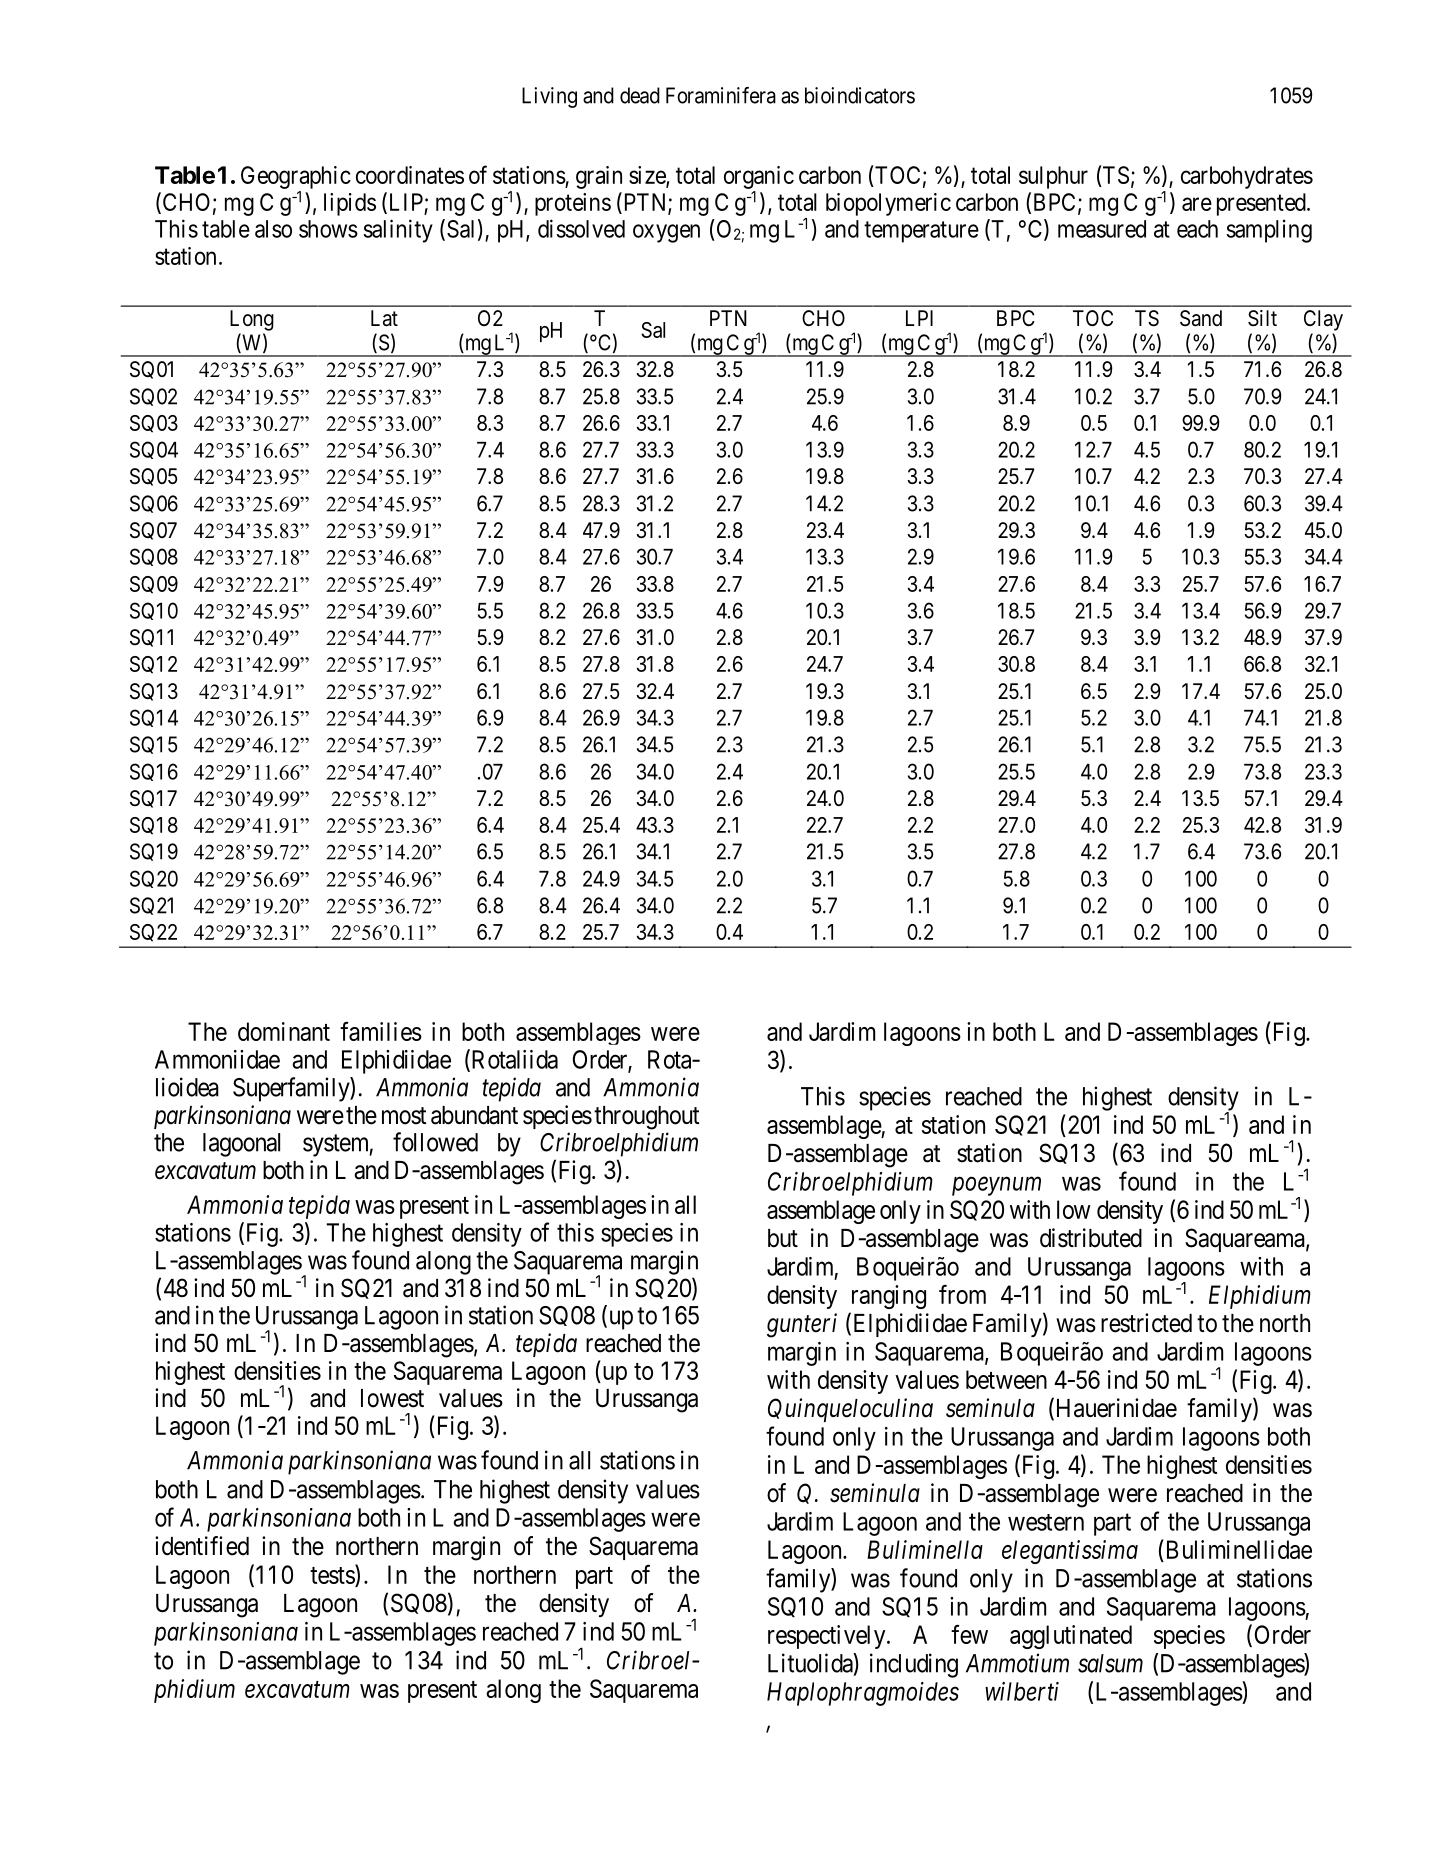 The height and width of the screenshot is (1870, 1445). Describe the element at coordinates (828, 1637) in the screenshot. I see `respectively` at that location.
